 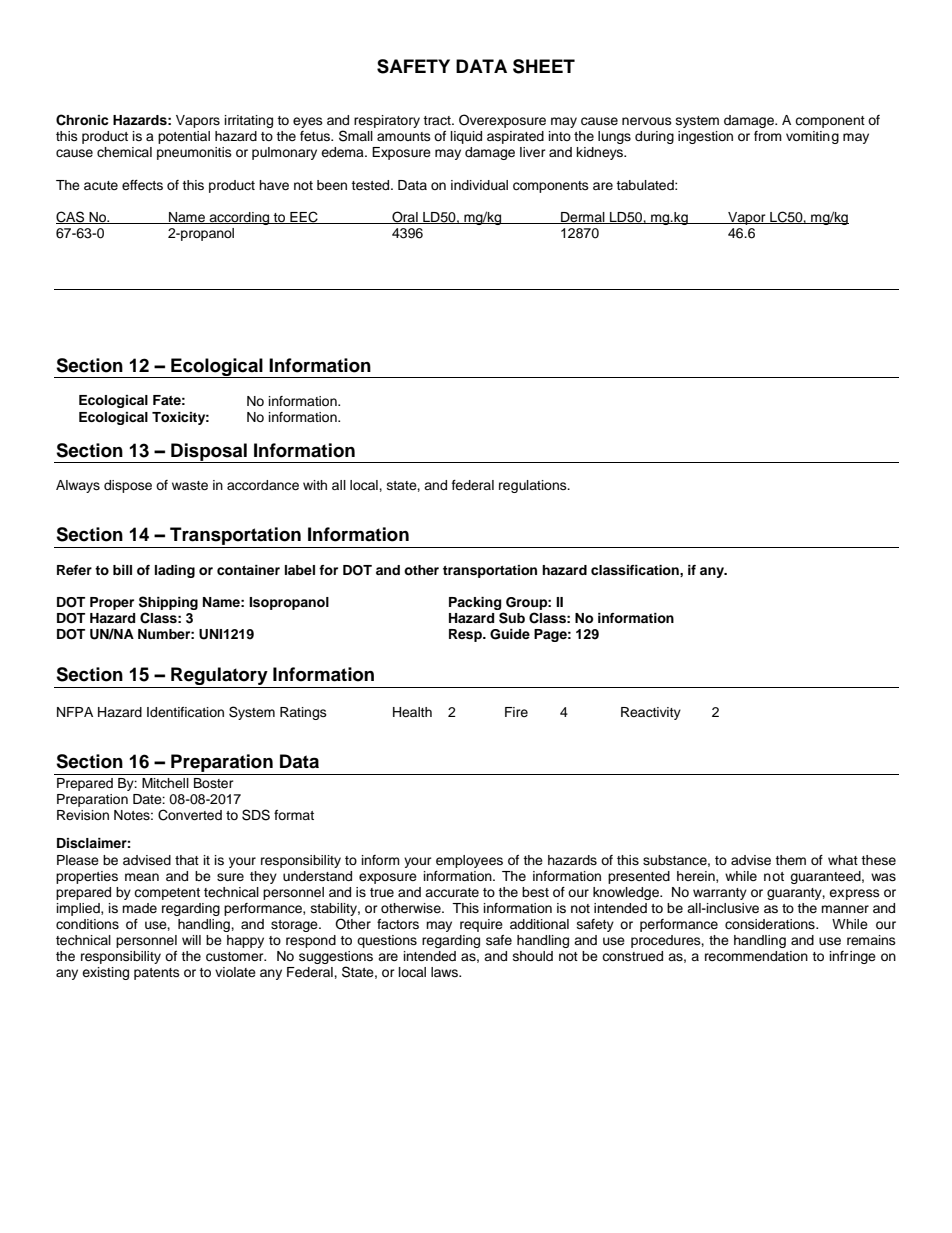 I want to click on require, so click(x=481, y=925).
